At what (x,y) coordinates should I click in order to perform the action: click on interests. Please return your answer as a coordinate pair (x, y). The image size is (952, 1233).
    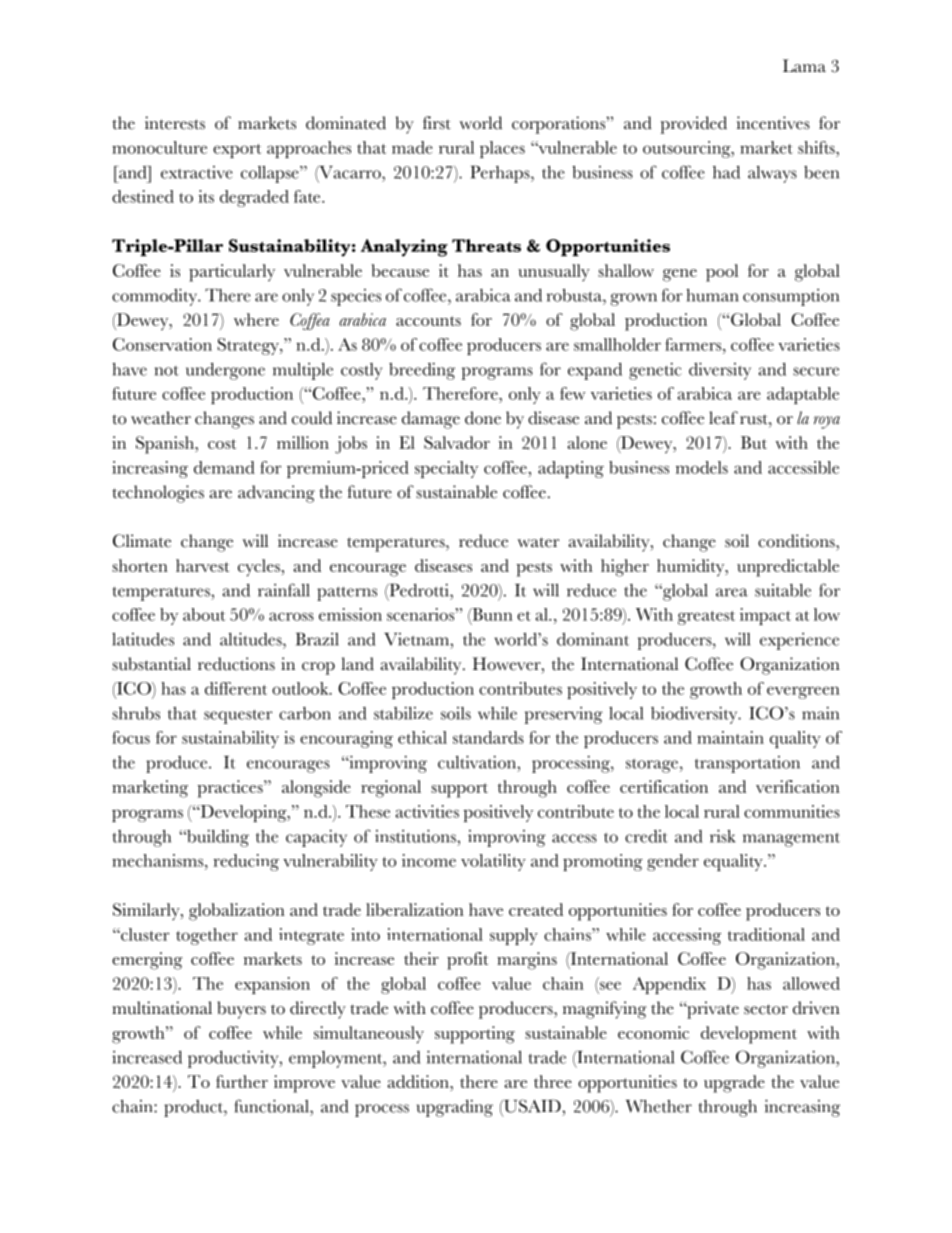
    Looking at the image, I should click on (175, 123).
